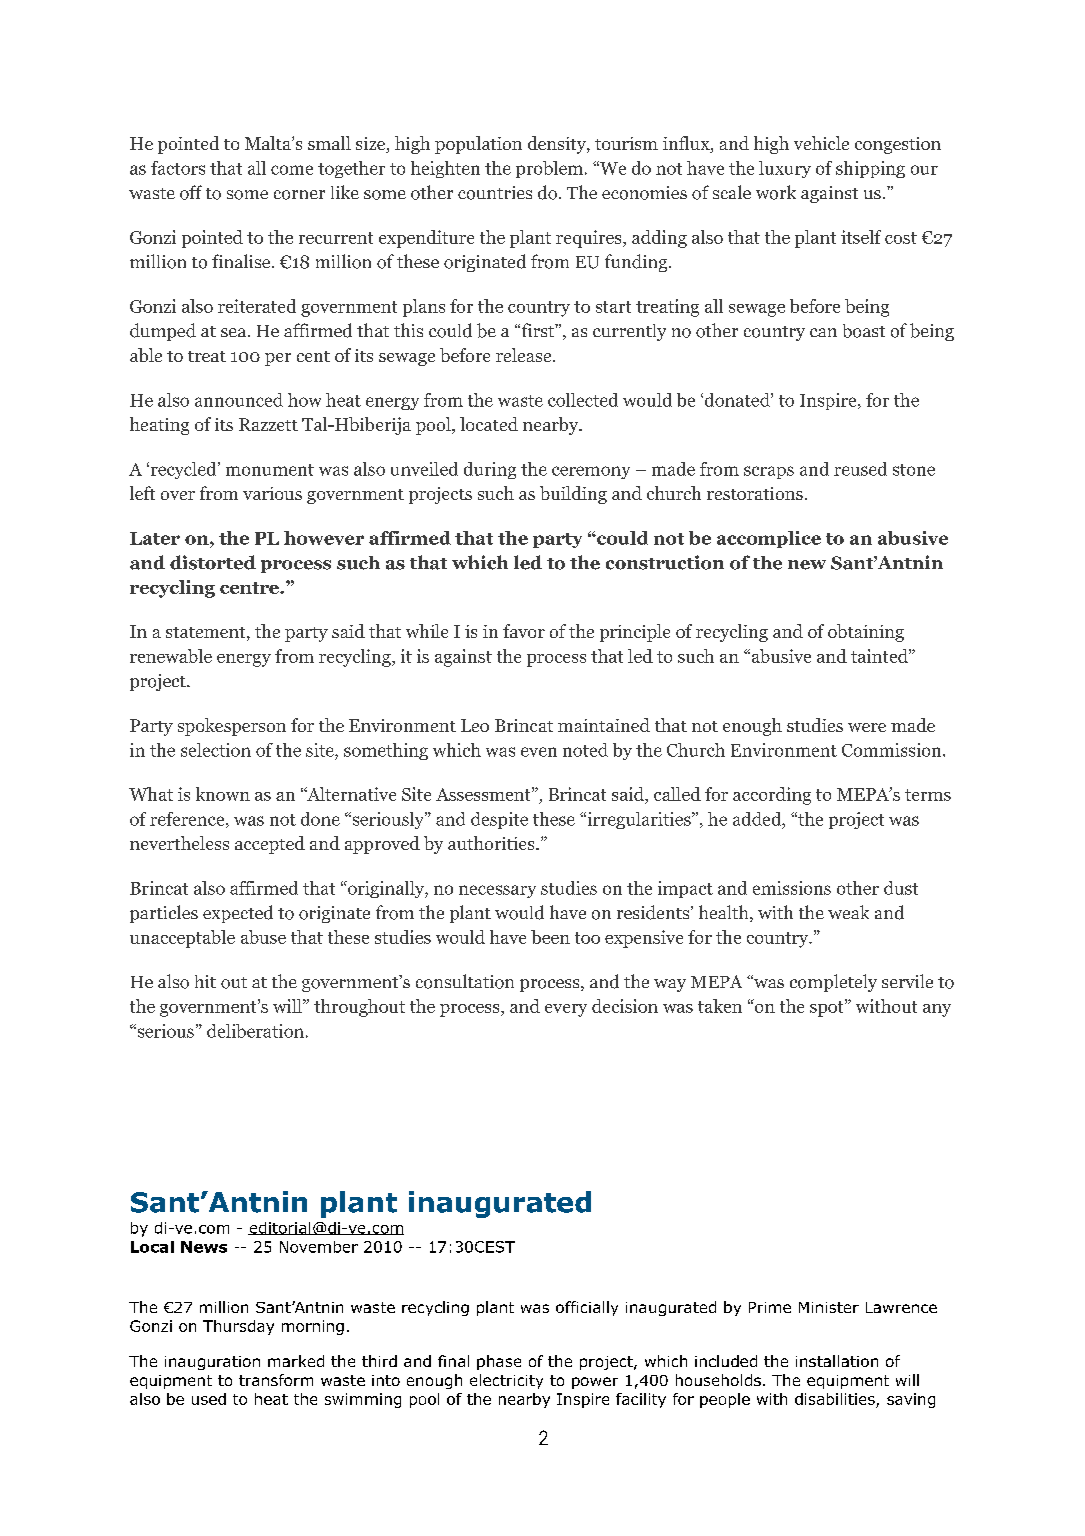 The height and width of the document is (1536, 1085). I want to click on known, so click(223, 794).
